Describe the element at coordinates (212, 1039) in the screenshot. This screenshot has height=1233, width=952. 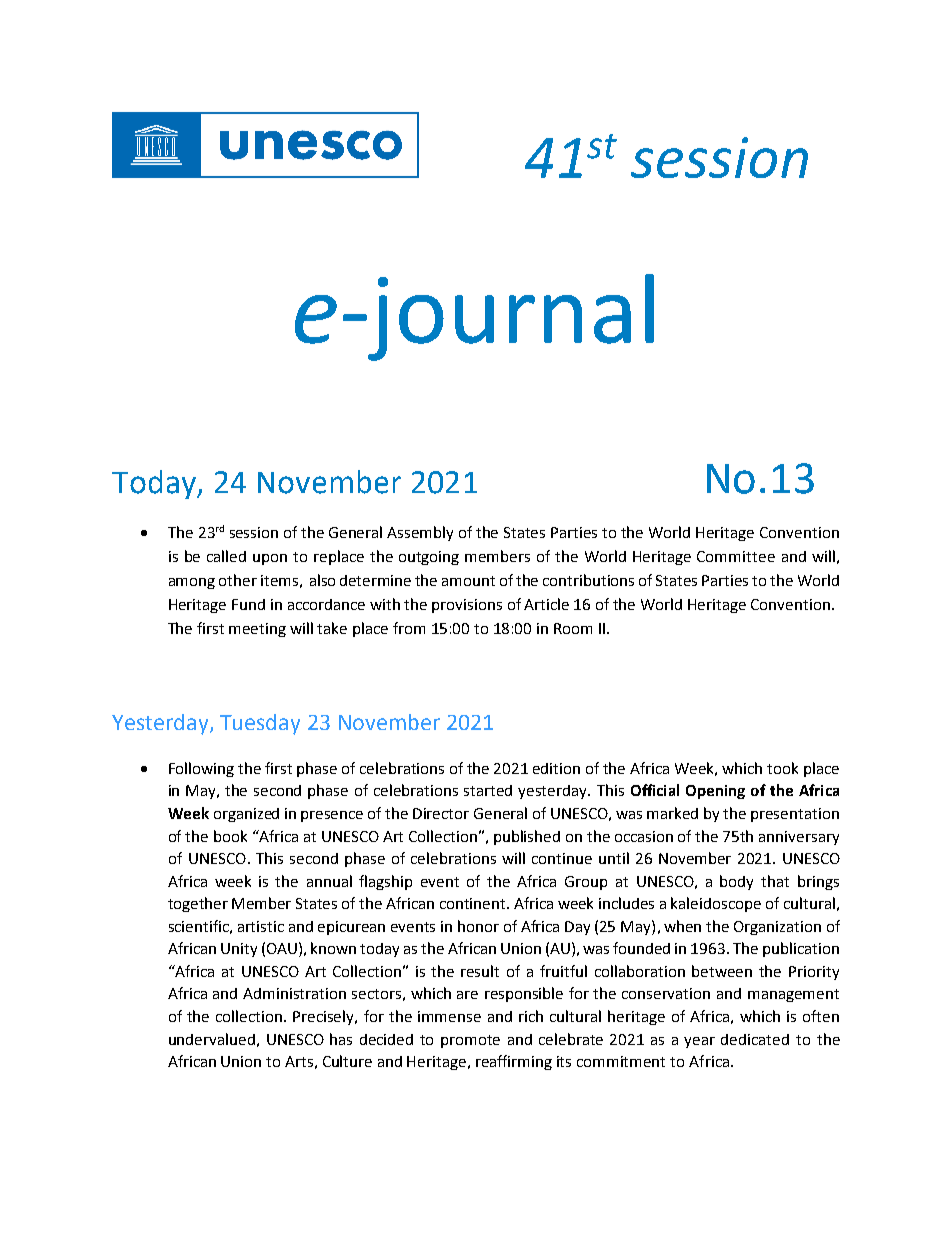
I see `undervalued` at that location.
